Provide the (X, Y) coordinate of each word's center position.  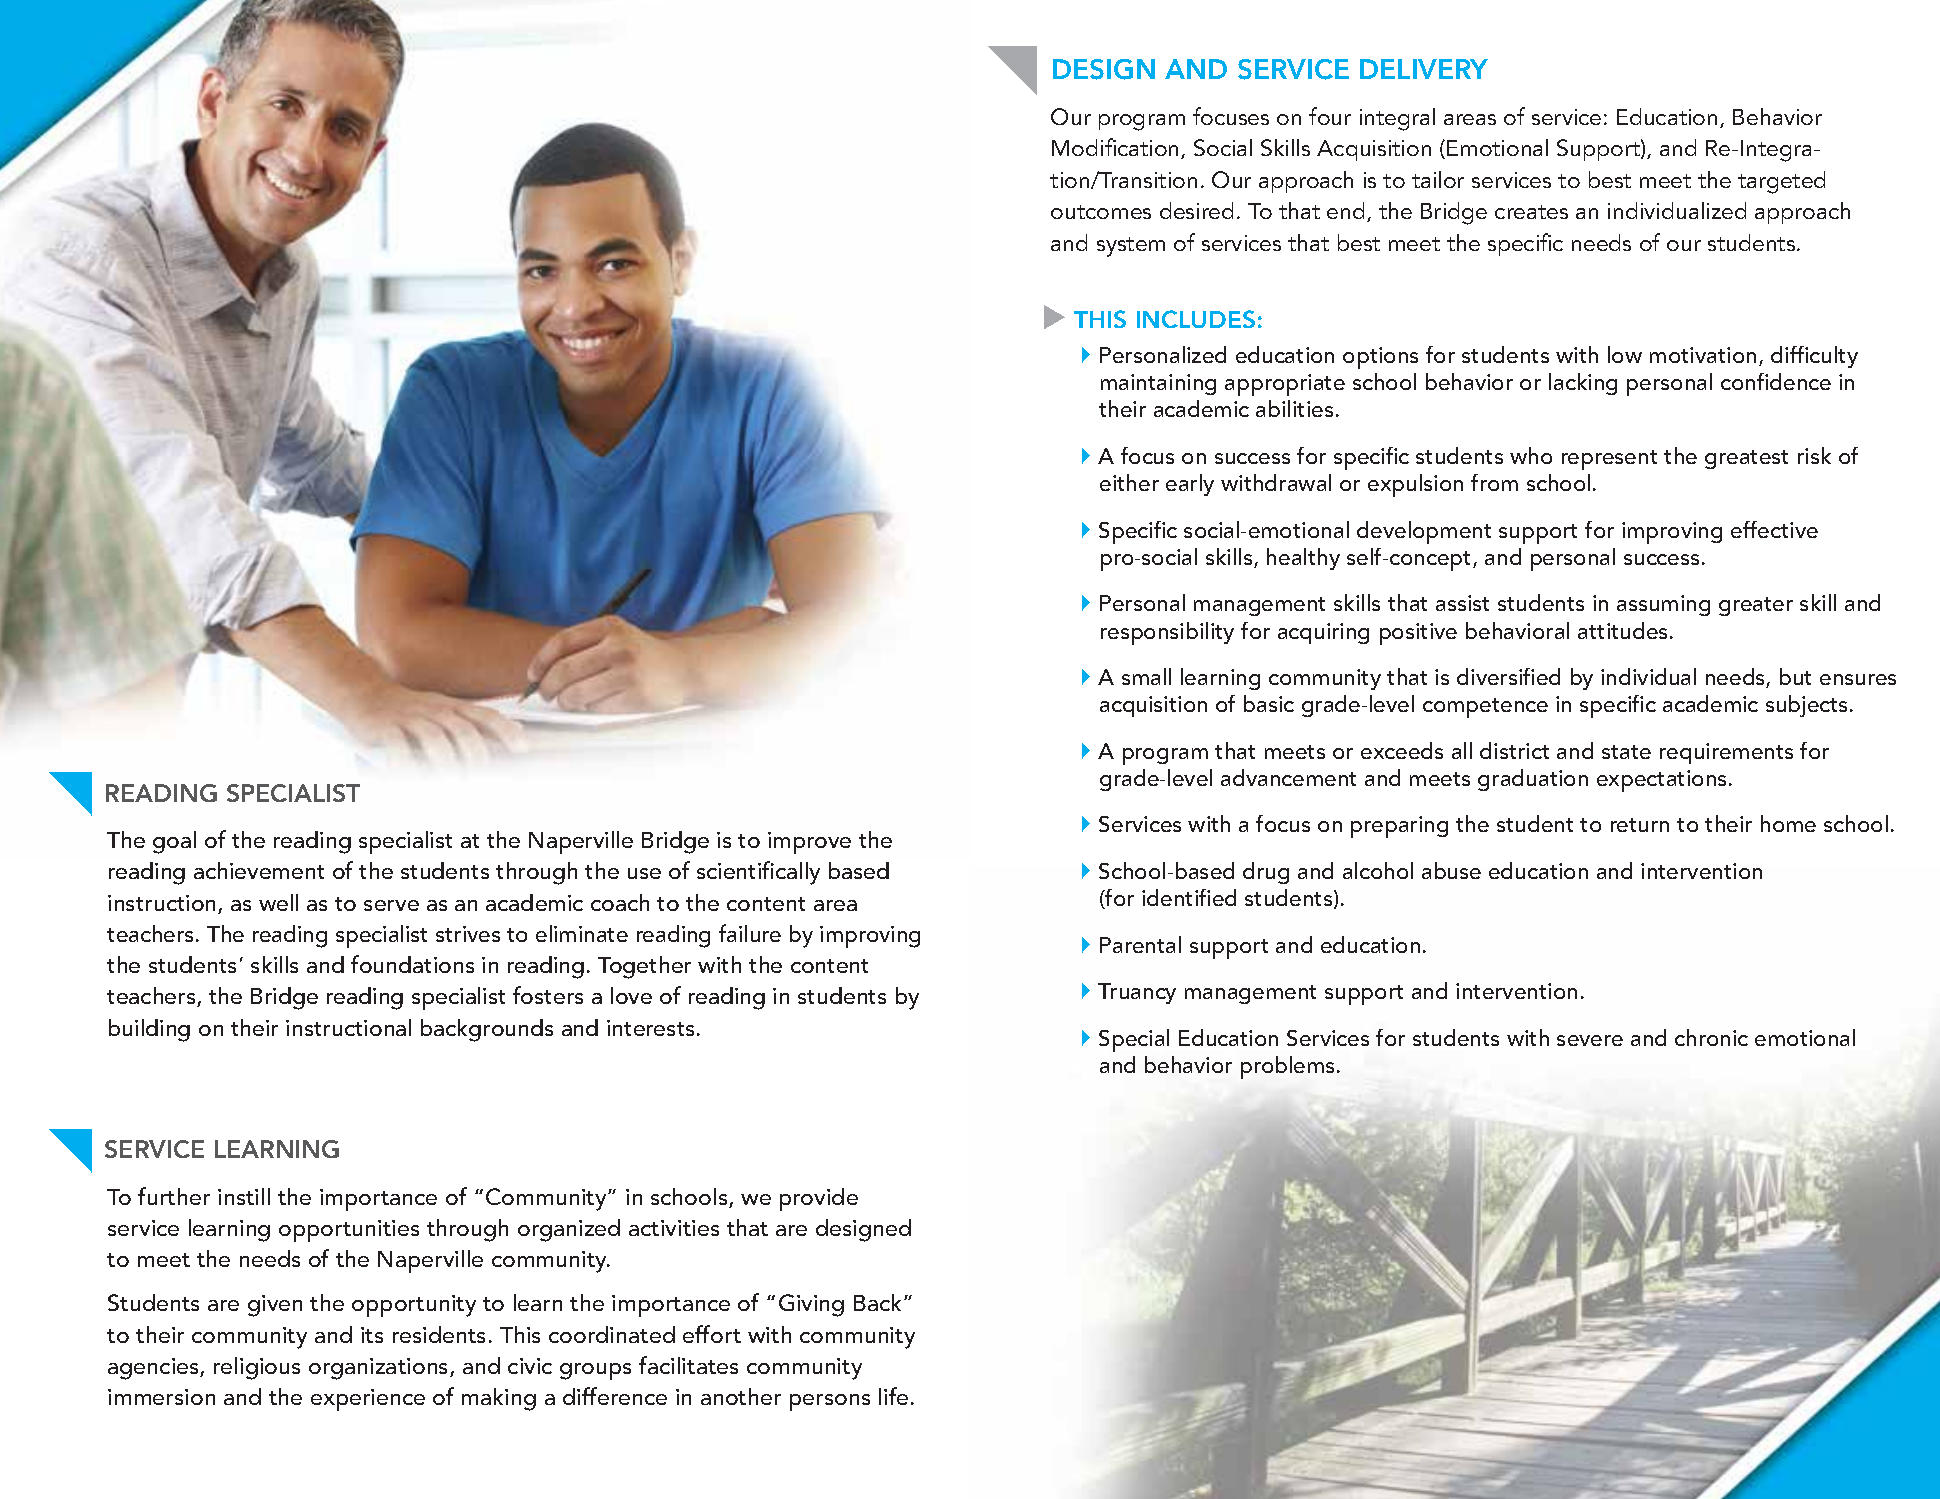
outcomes (1101, 212)
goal (174, 842)
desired (1196, 210)
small (1146, 676)
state (1626, 752)
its (372, 1335)
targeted (1781, 182)
